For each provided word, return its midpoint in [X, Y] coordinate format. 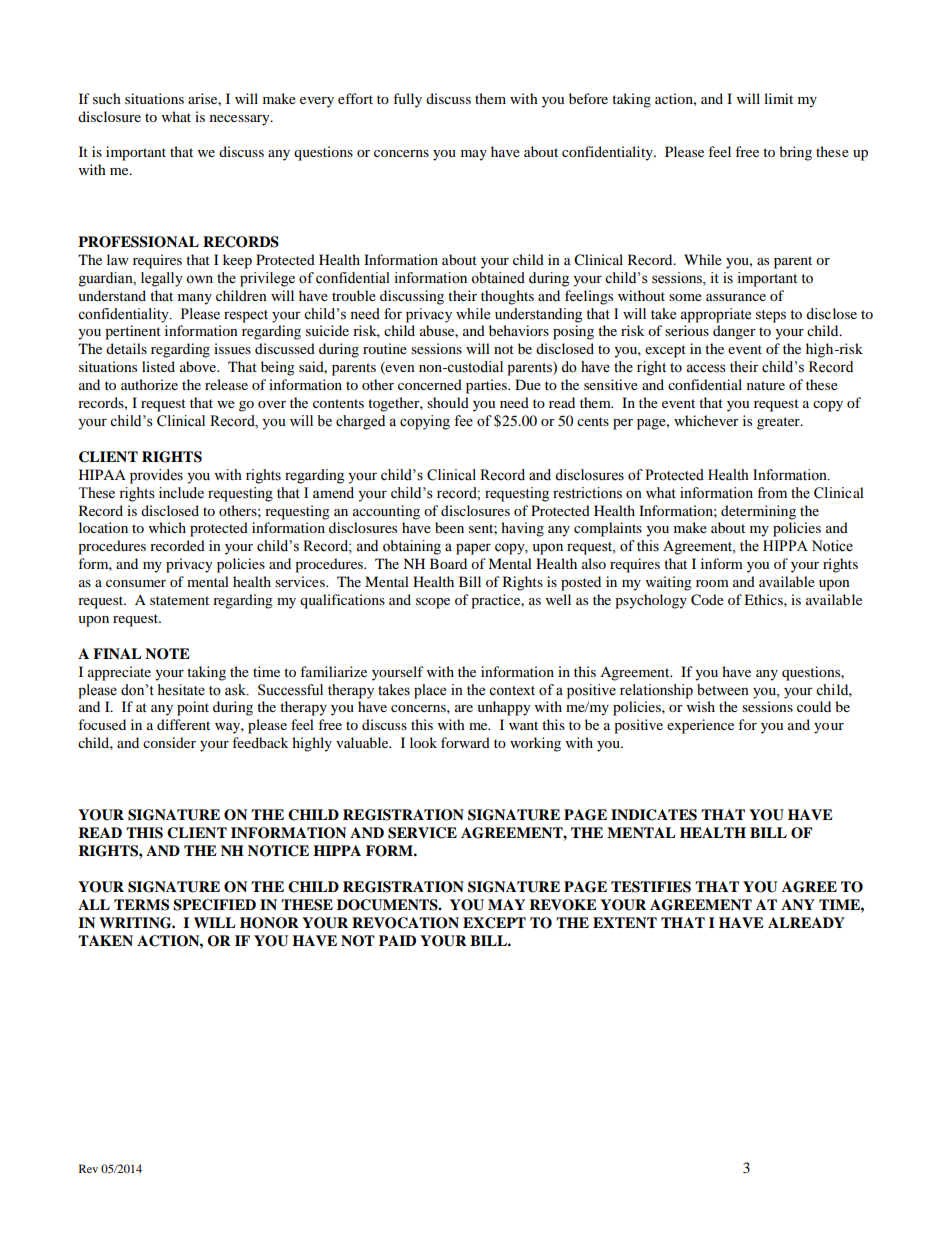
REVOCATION [405, 923]
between [723, 690]
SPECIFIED [214, 905]
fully [407, 100]
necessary [241, 120]
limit [778, 98]
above [199, 366]
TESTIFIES [651, 887]
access [706, 368]
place [430, 691]
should [448, 402]
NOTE [167, 654]
